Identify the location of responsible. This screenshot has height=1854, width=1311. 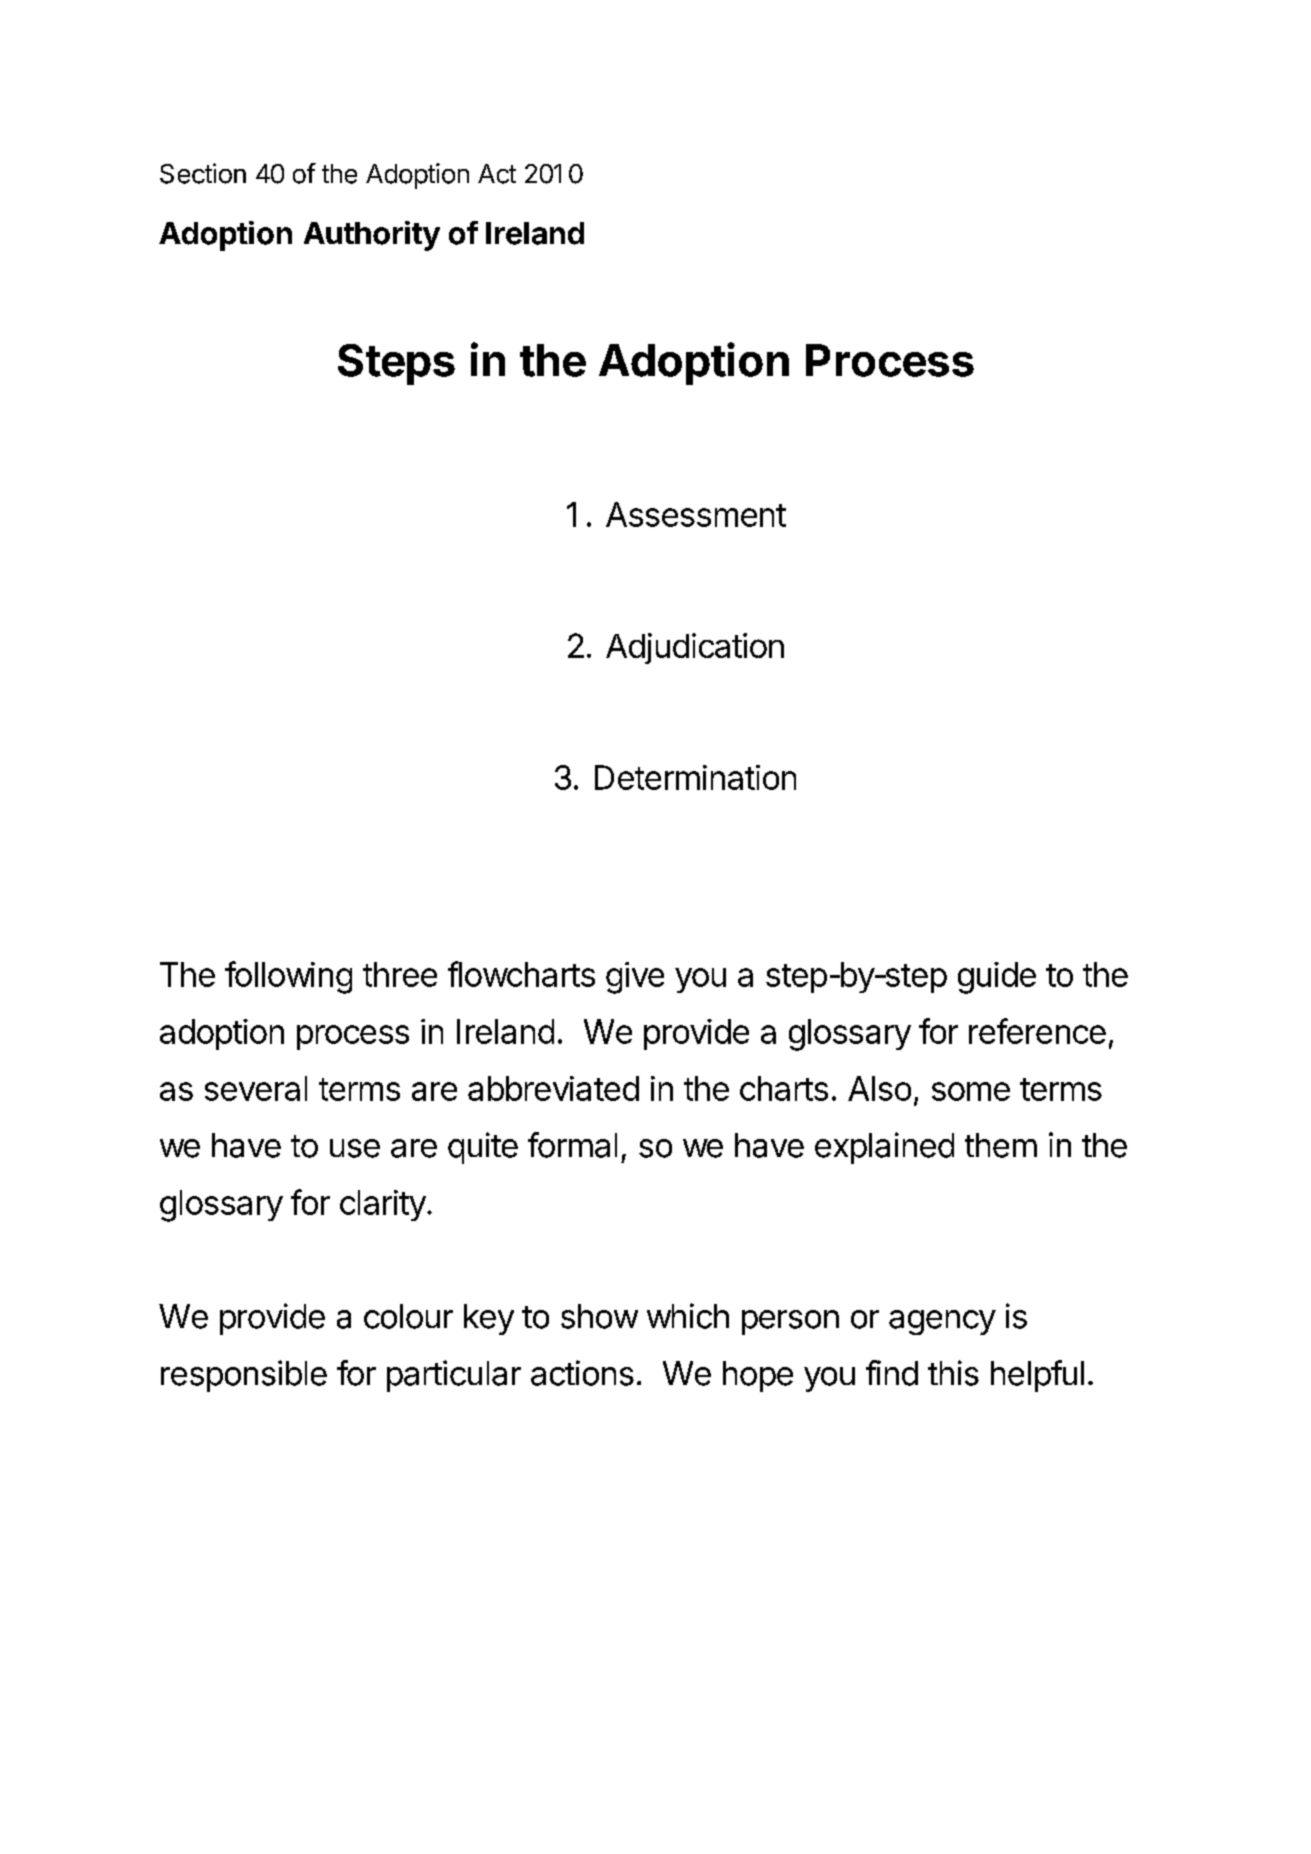
(244, 1376).
